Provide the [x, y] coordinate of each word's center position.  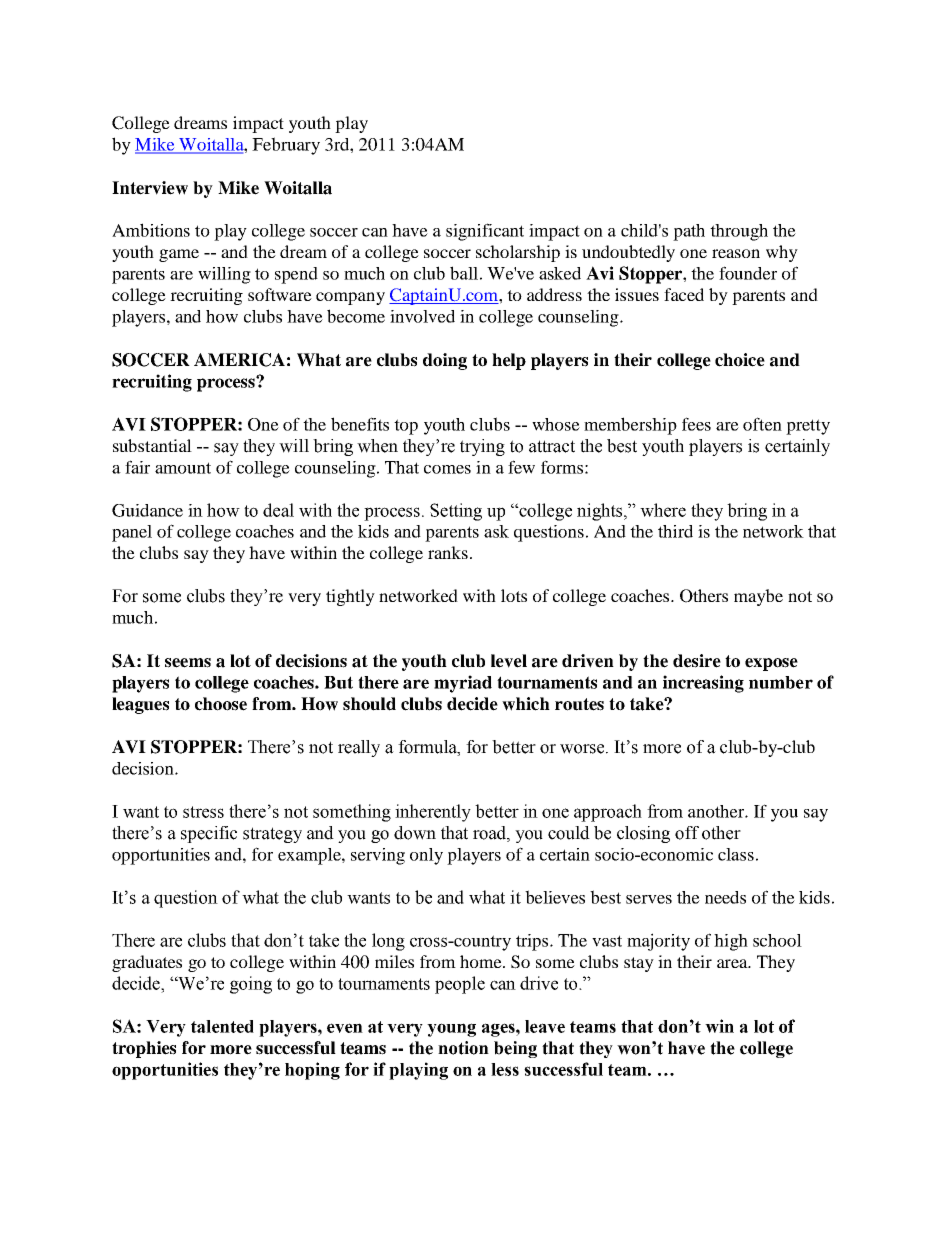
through [739, 232]
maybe [758, 597]
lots [514, 595]
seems [188, 663]
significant [485, 232]
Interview [150, 188]
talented [222, 1026]
